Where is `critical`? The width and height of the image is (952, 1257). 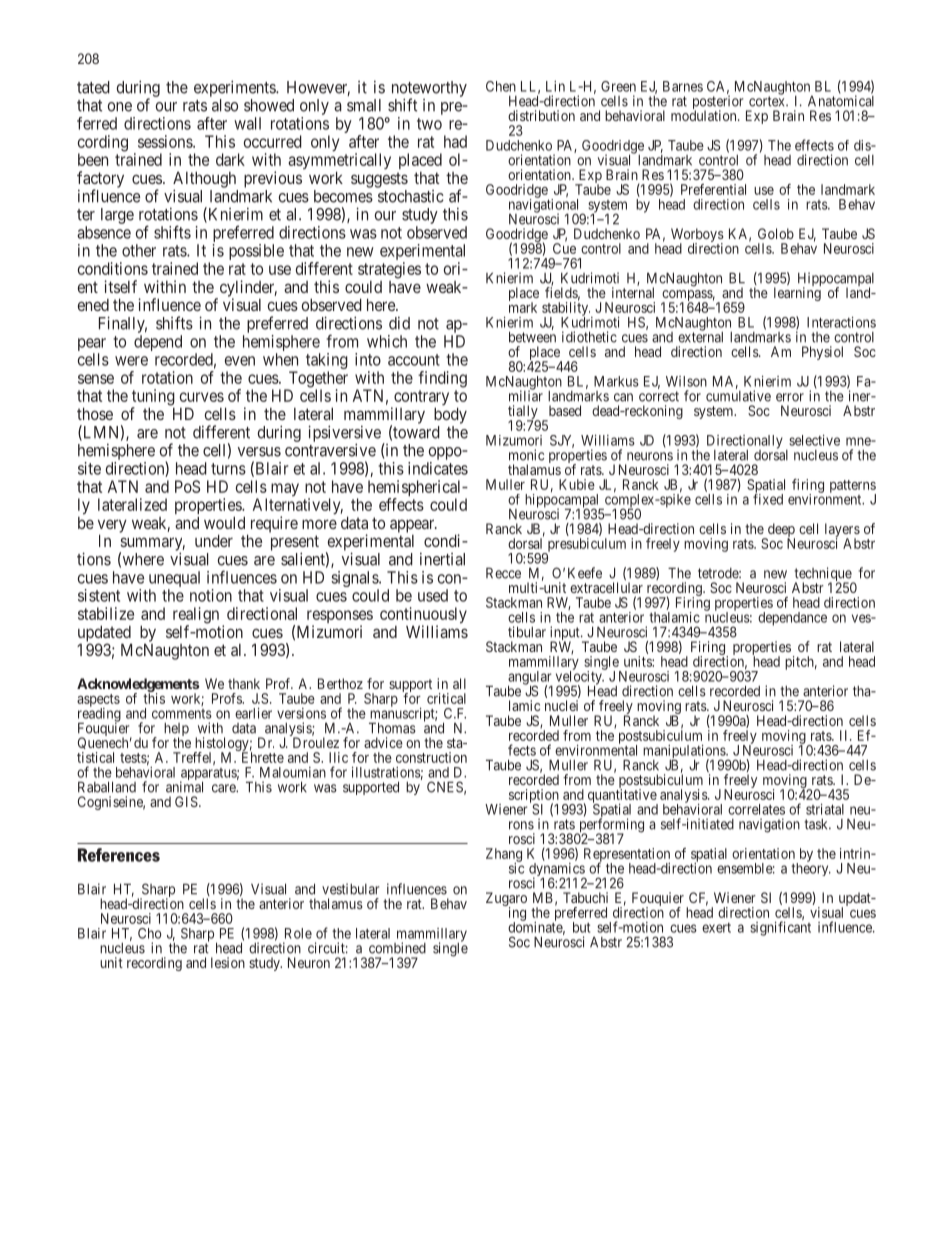
critical is located at coordinates (446, 698).
